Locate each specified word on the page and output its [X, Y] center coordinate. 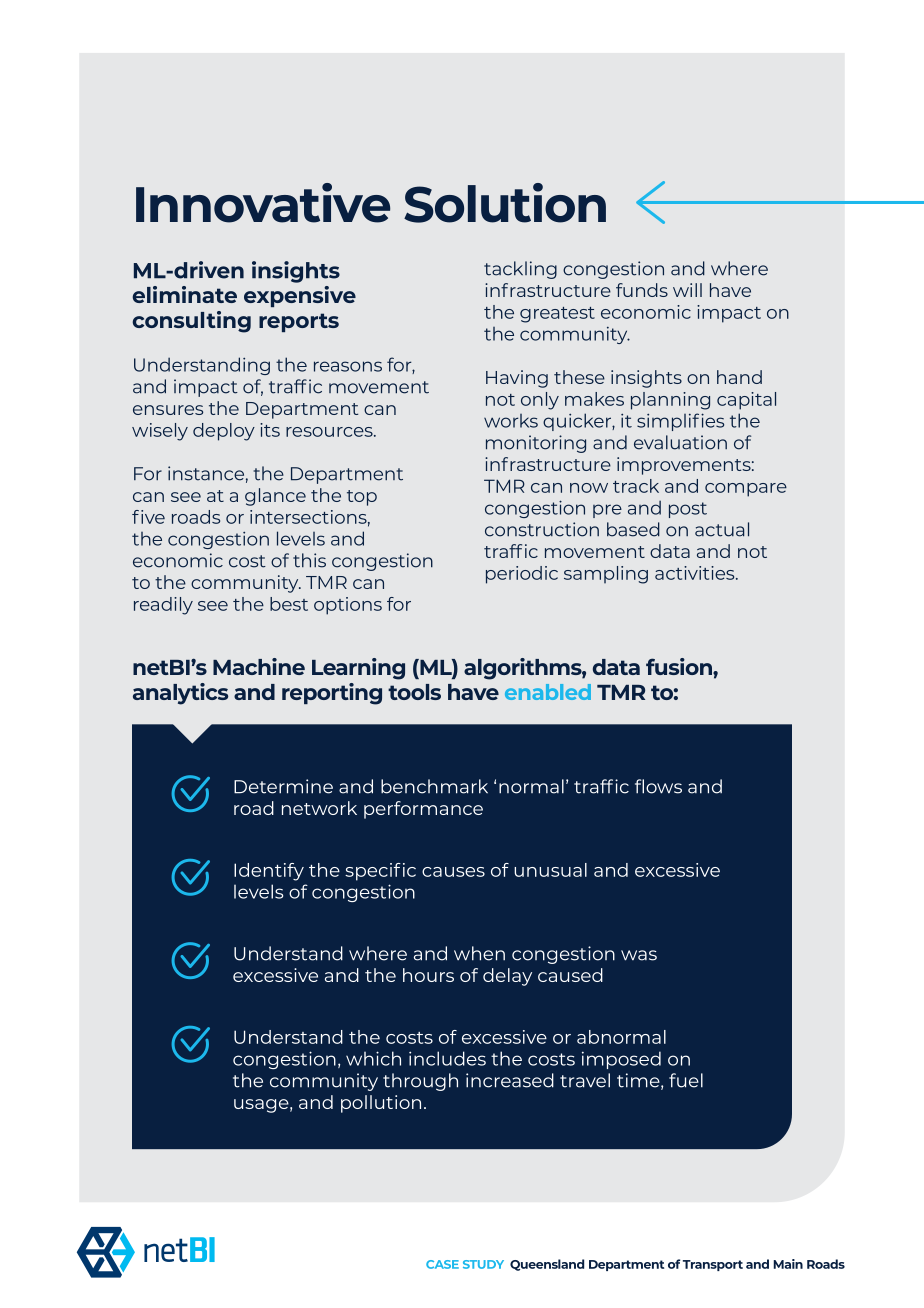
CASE [442, 1264]
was [639, 955]
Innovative [263, 203]
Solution [505, 203]
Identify [269, 872]
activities [696, 573]
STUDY [483, 1264]
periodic [522, 575]
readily [163, 606]
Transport [713, 1265]
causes [453, 872]
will [687, 290]
